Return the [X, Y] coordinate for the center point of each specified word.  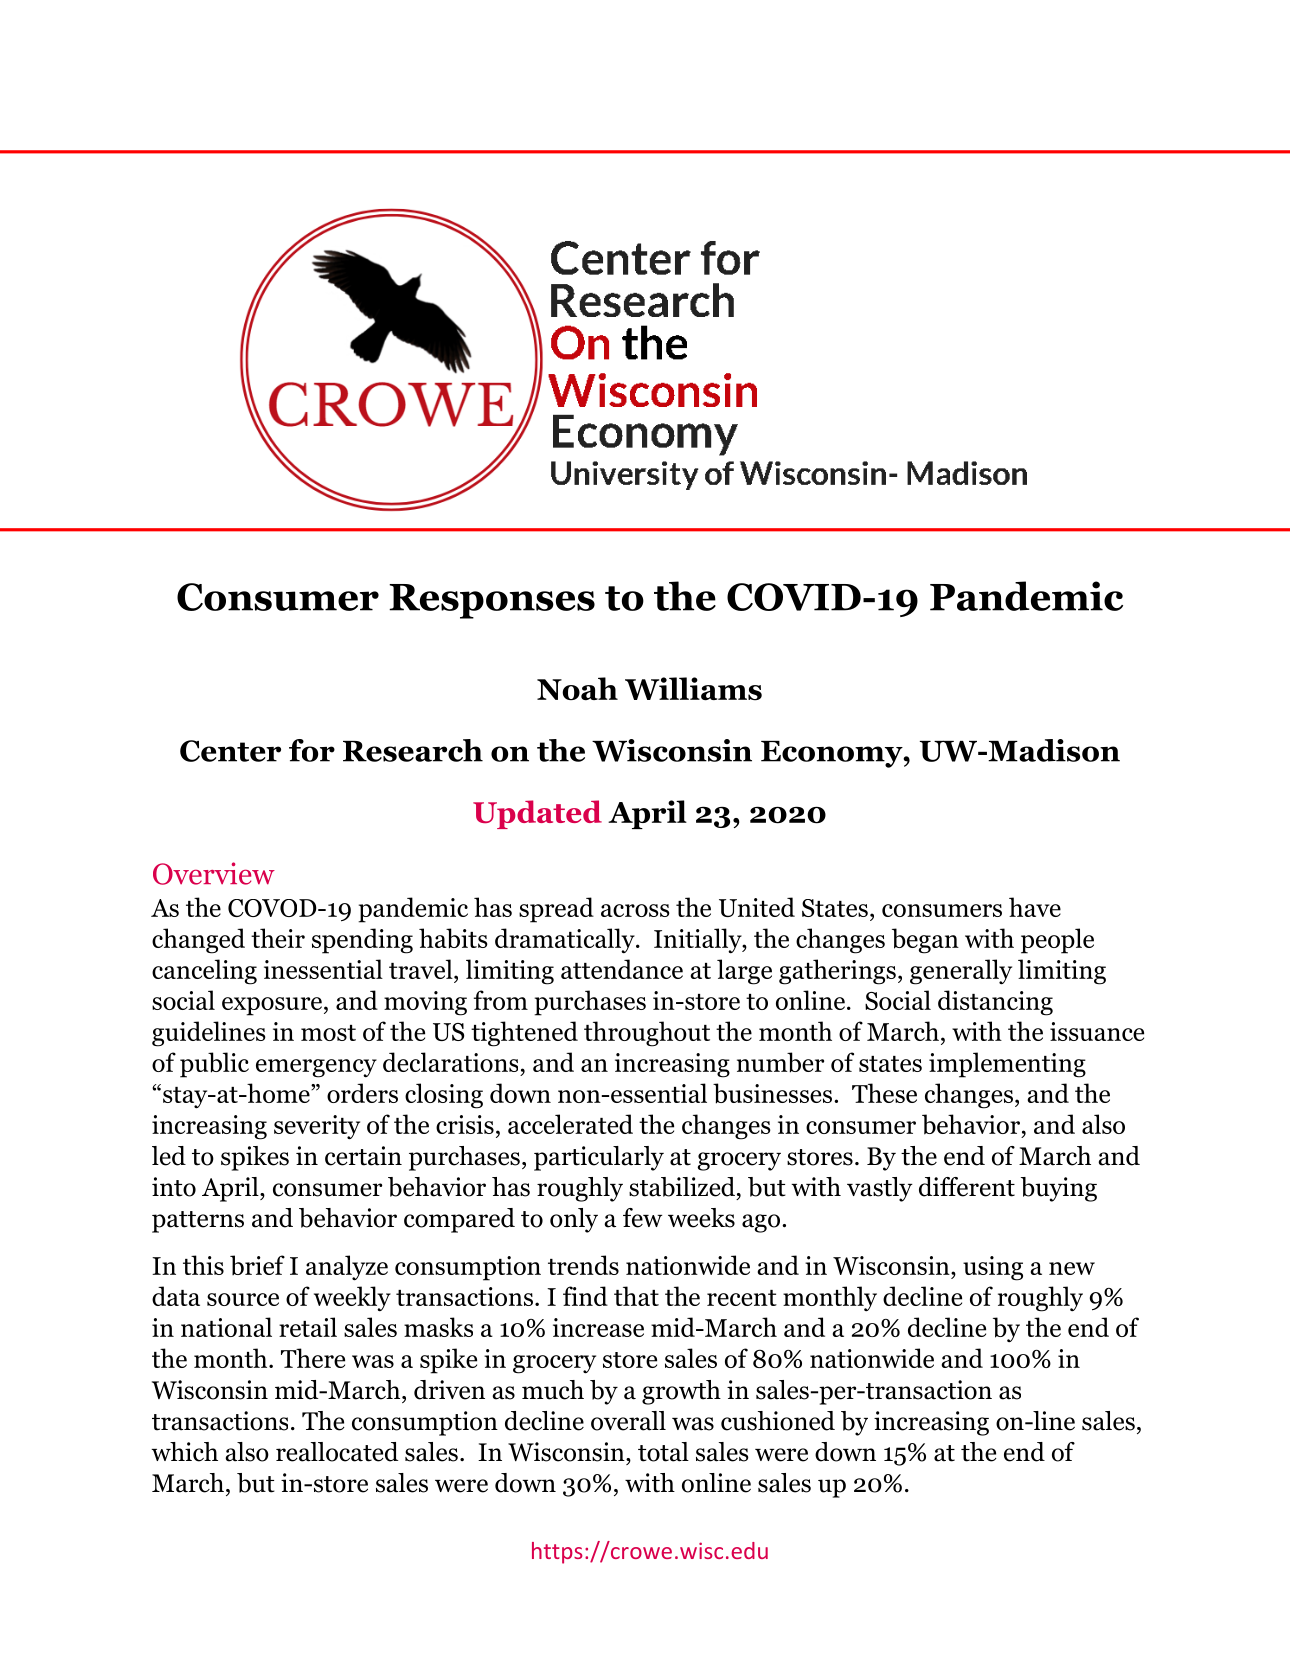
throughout [647, 1034]
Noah [577, 688]
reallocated [337, 1452]
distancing [995, 1003]
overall [628, 1421]
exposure [272, 1006]
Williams [693, 689]
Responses [492, 601]
